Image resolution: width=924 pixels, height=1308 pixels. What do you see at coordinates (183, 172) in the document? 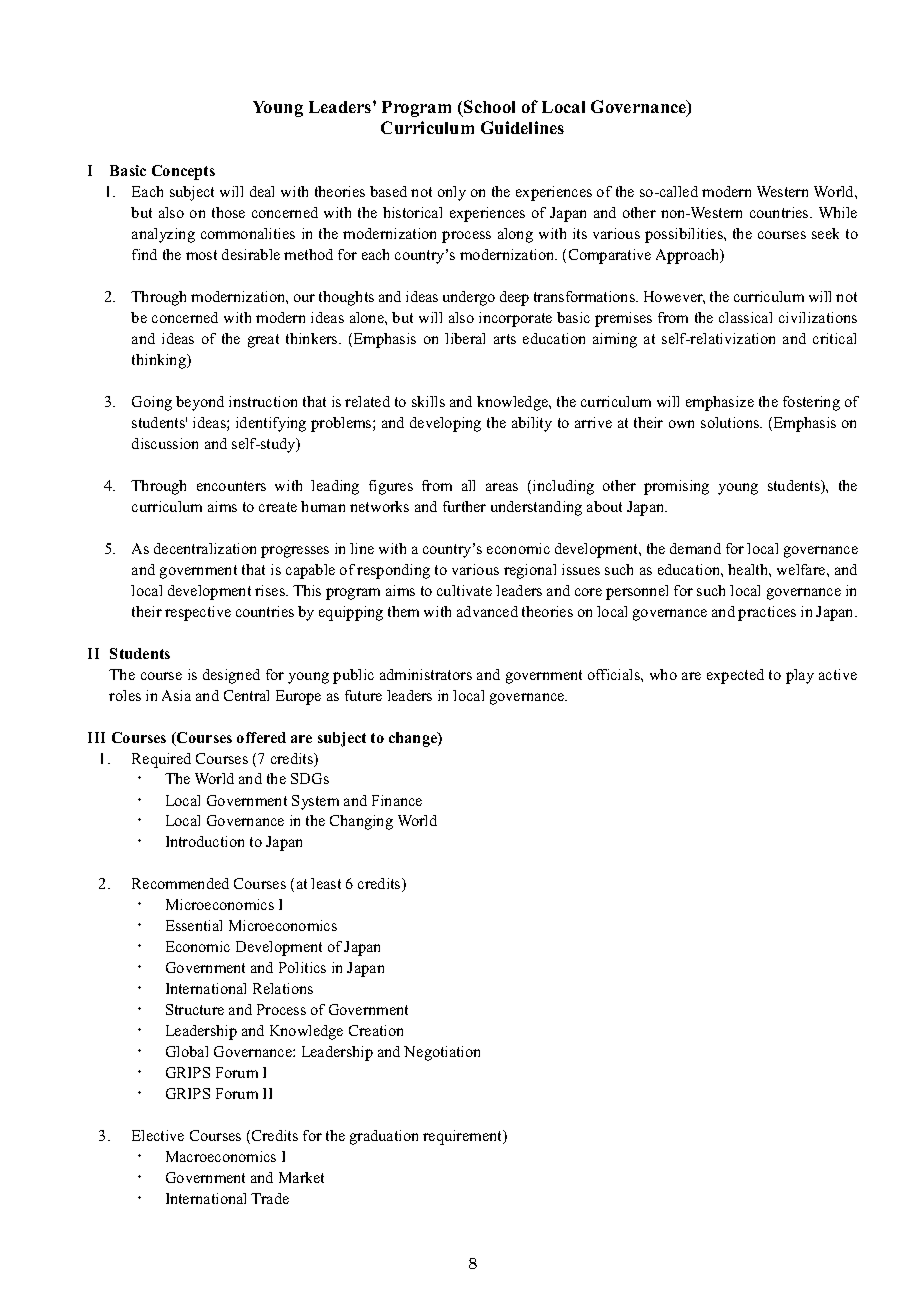
I see `Concepts` at bounding box center [183, 172].
